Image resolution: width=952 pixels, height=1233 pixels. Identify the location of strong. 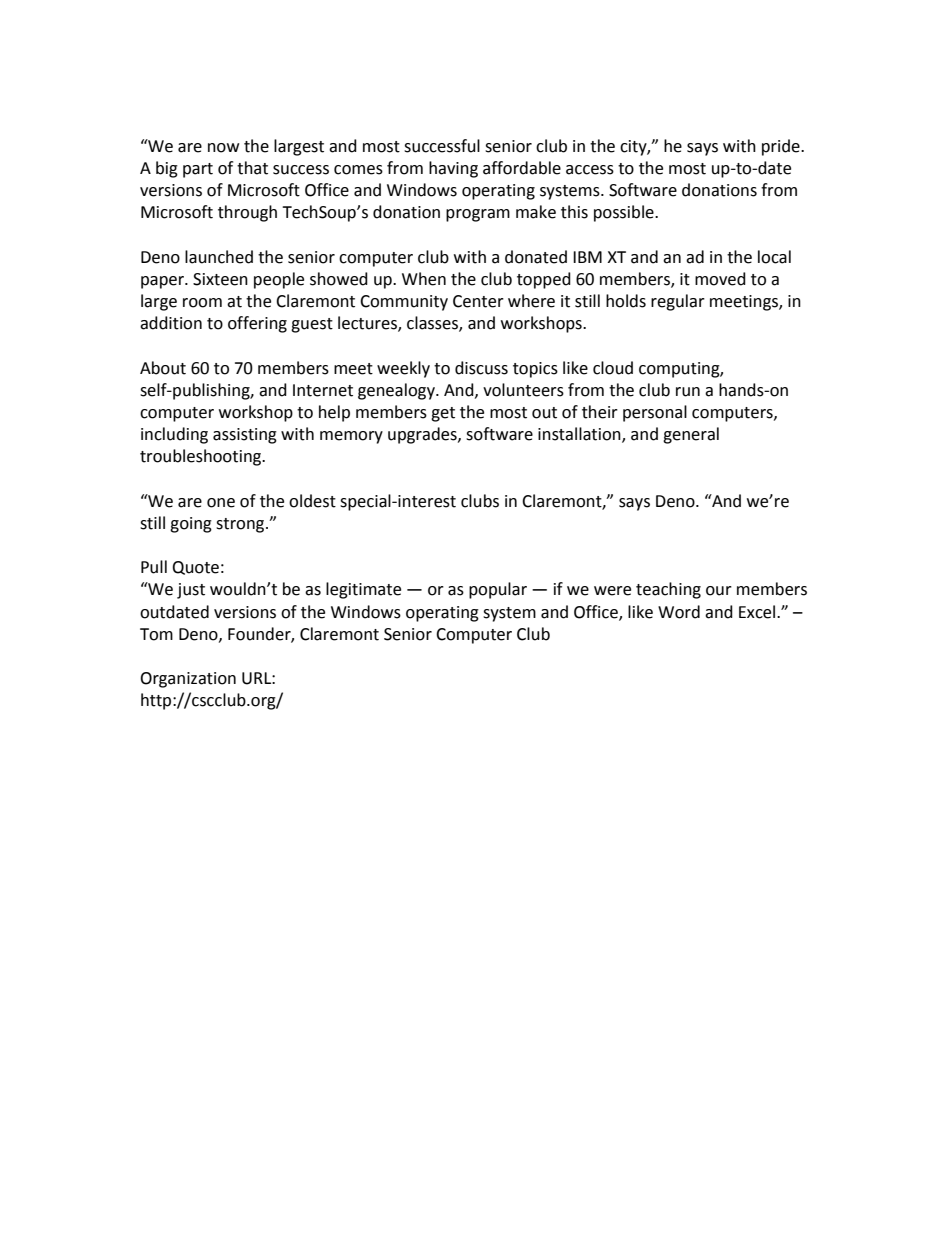
(241, 525).
